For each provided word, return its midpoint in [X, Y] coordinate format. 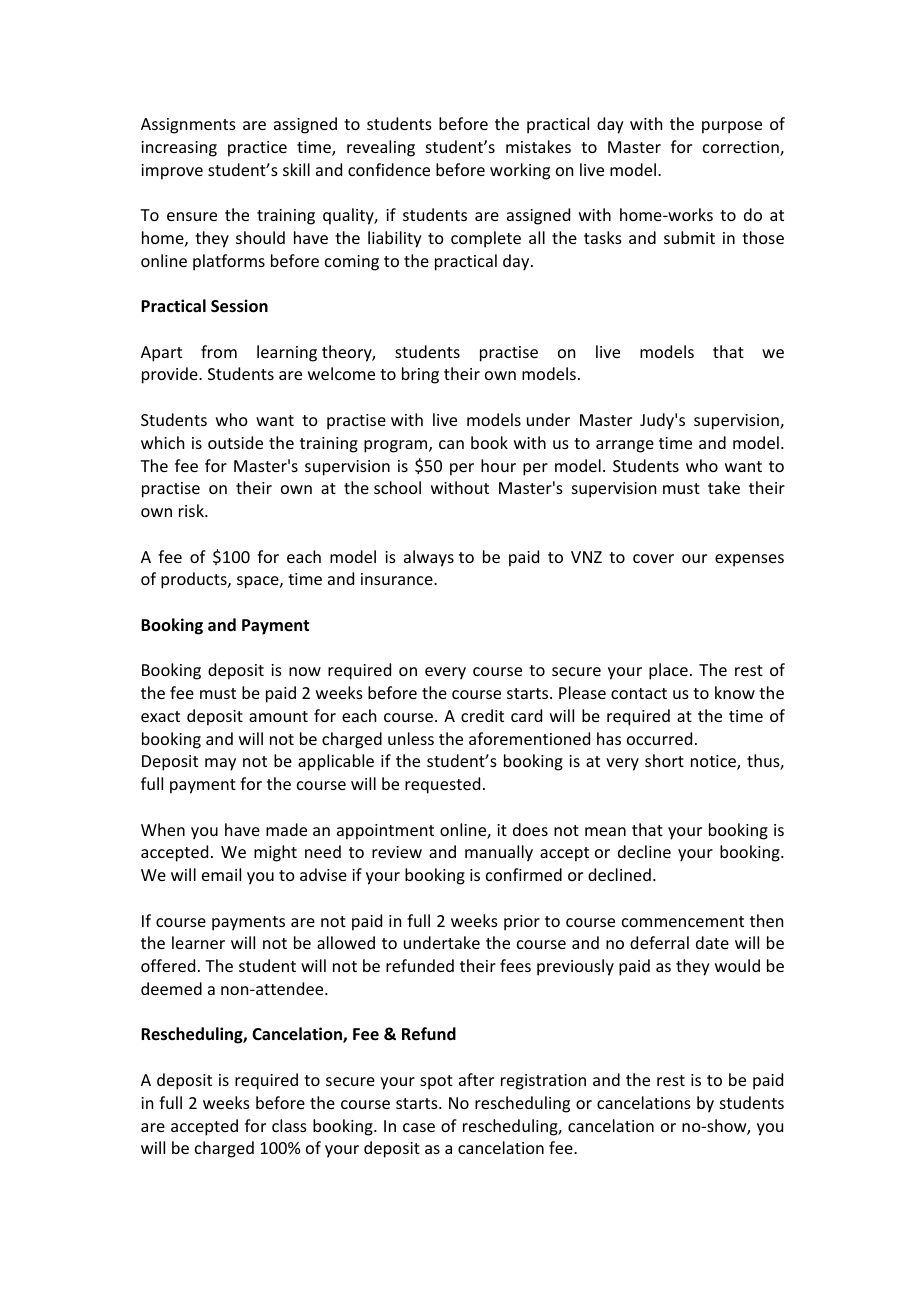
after [476, 1079]
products [195, 580]
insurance [398, 579]
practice [257, 149]
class [289, 1125]
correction [742, 148]
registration [543, 1082]
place [668, 671]
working [520, 171]
